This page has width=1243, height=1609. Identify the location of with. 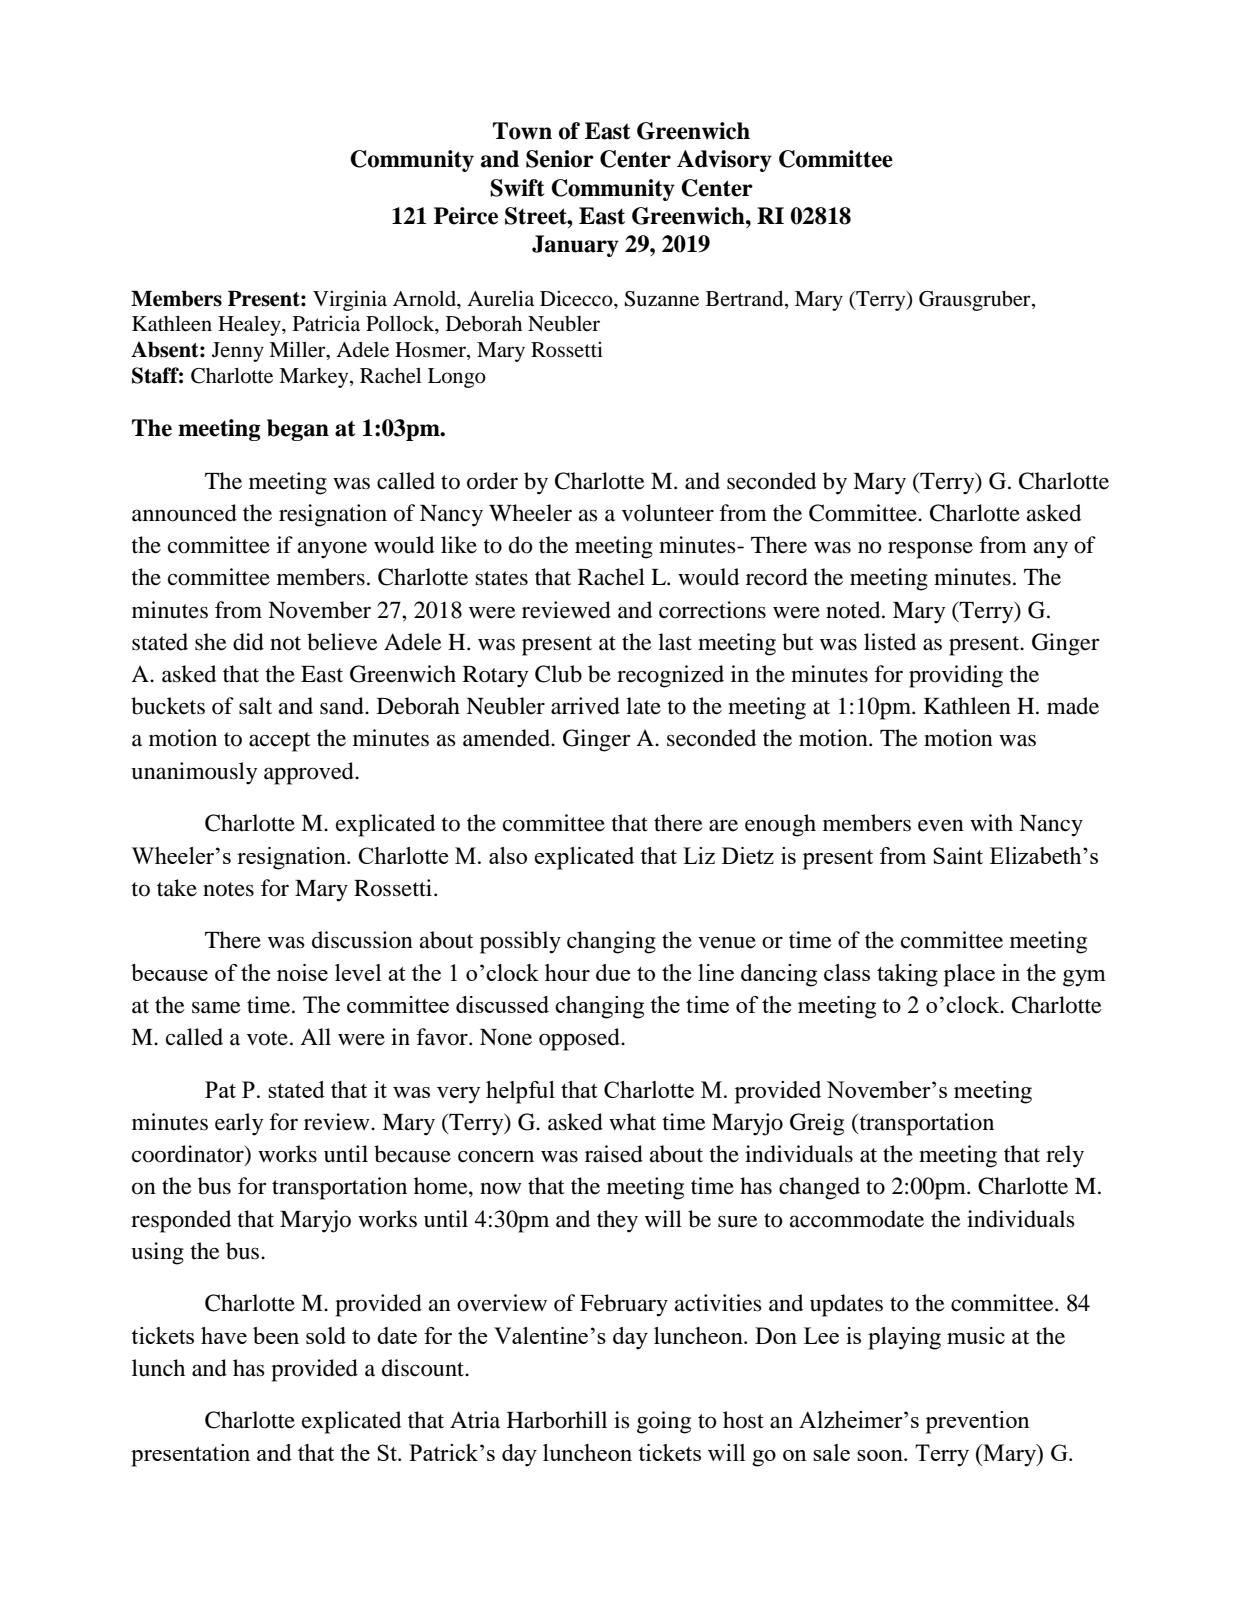
(991, 823).
